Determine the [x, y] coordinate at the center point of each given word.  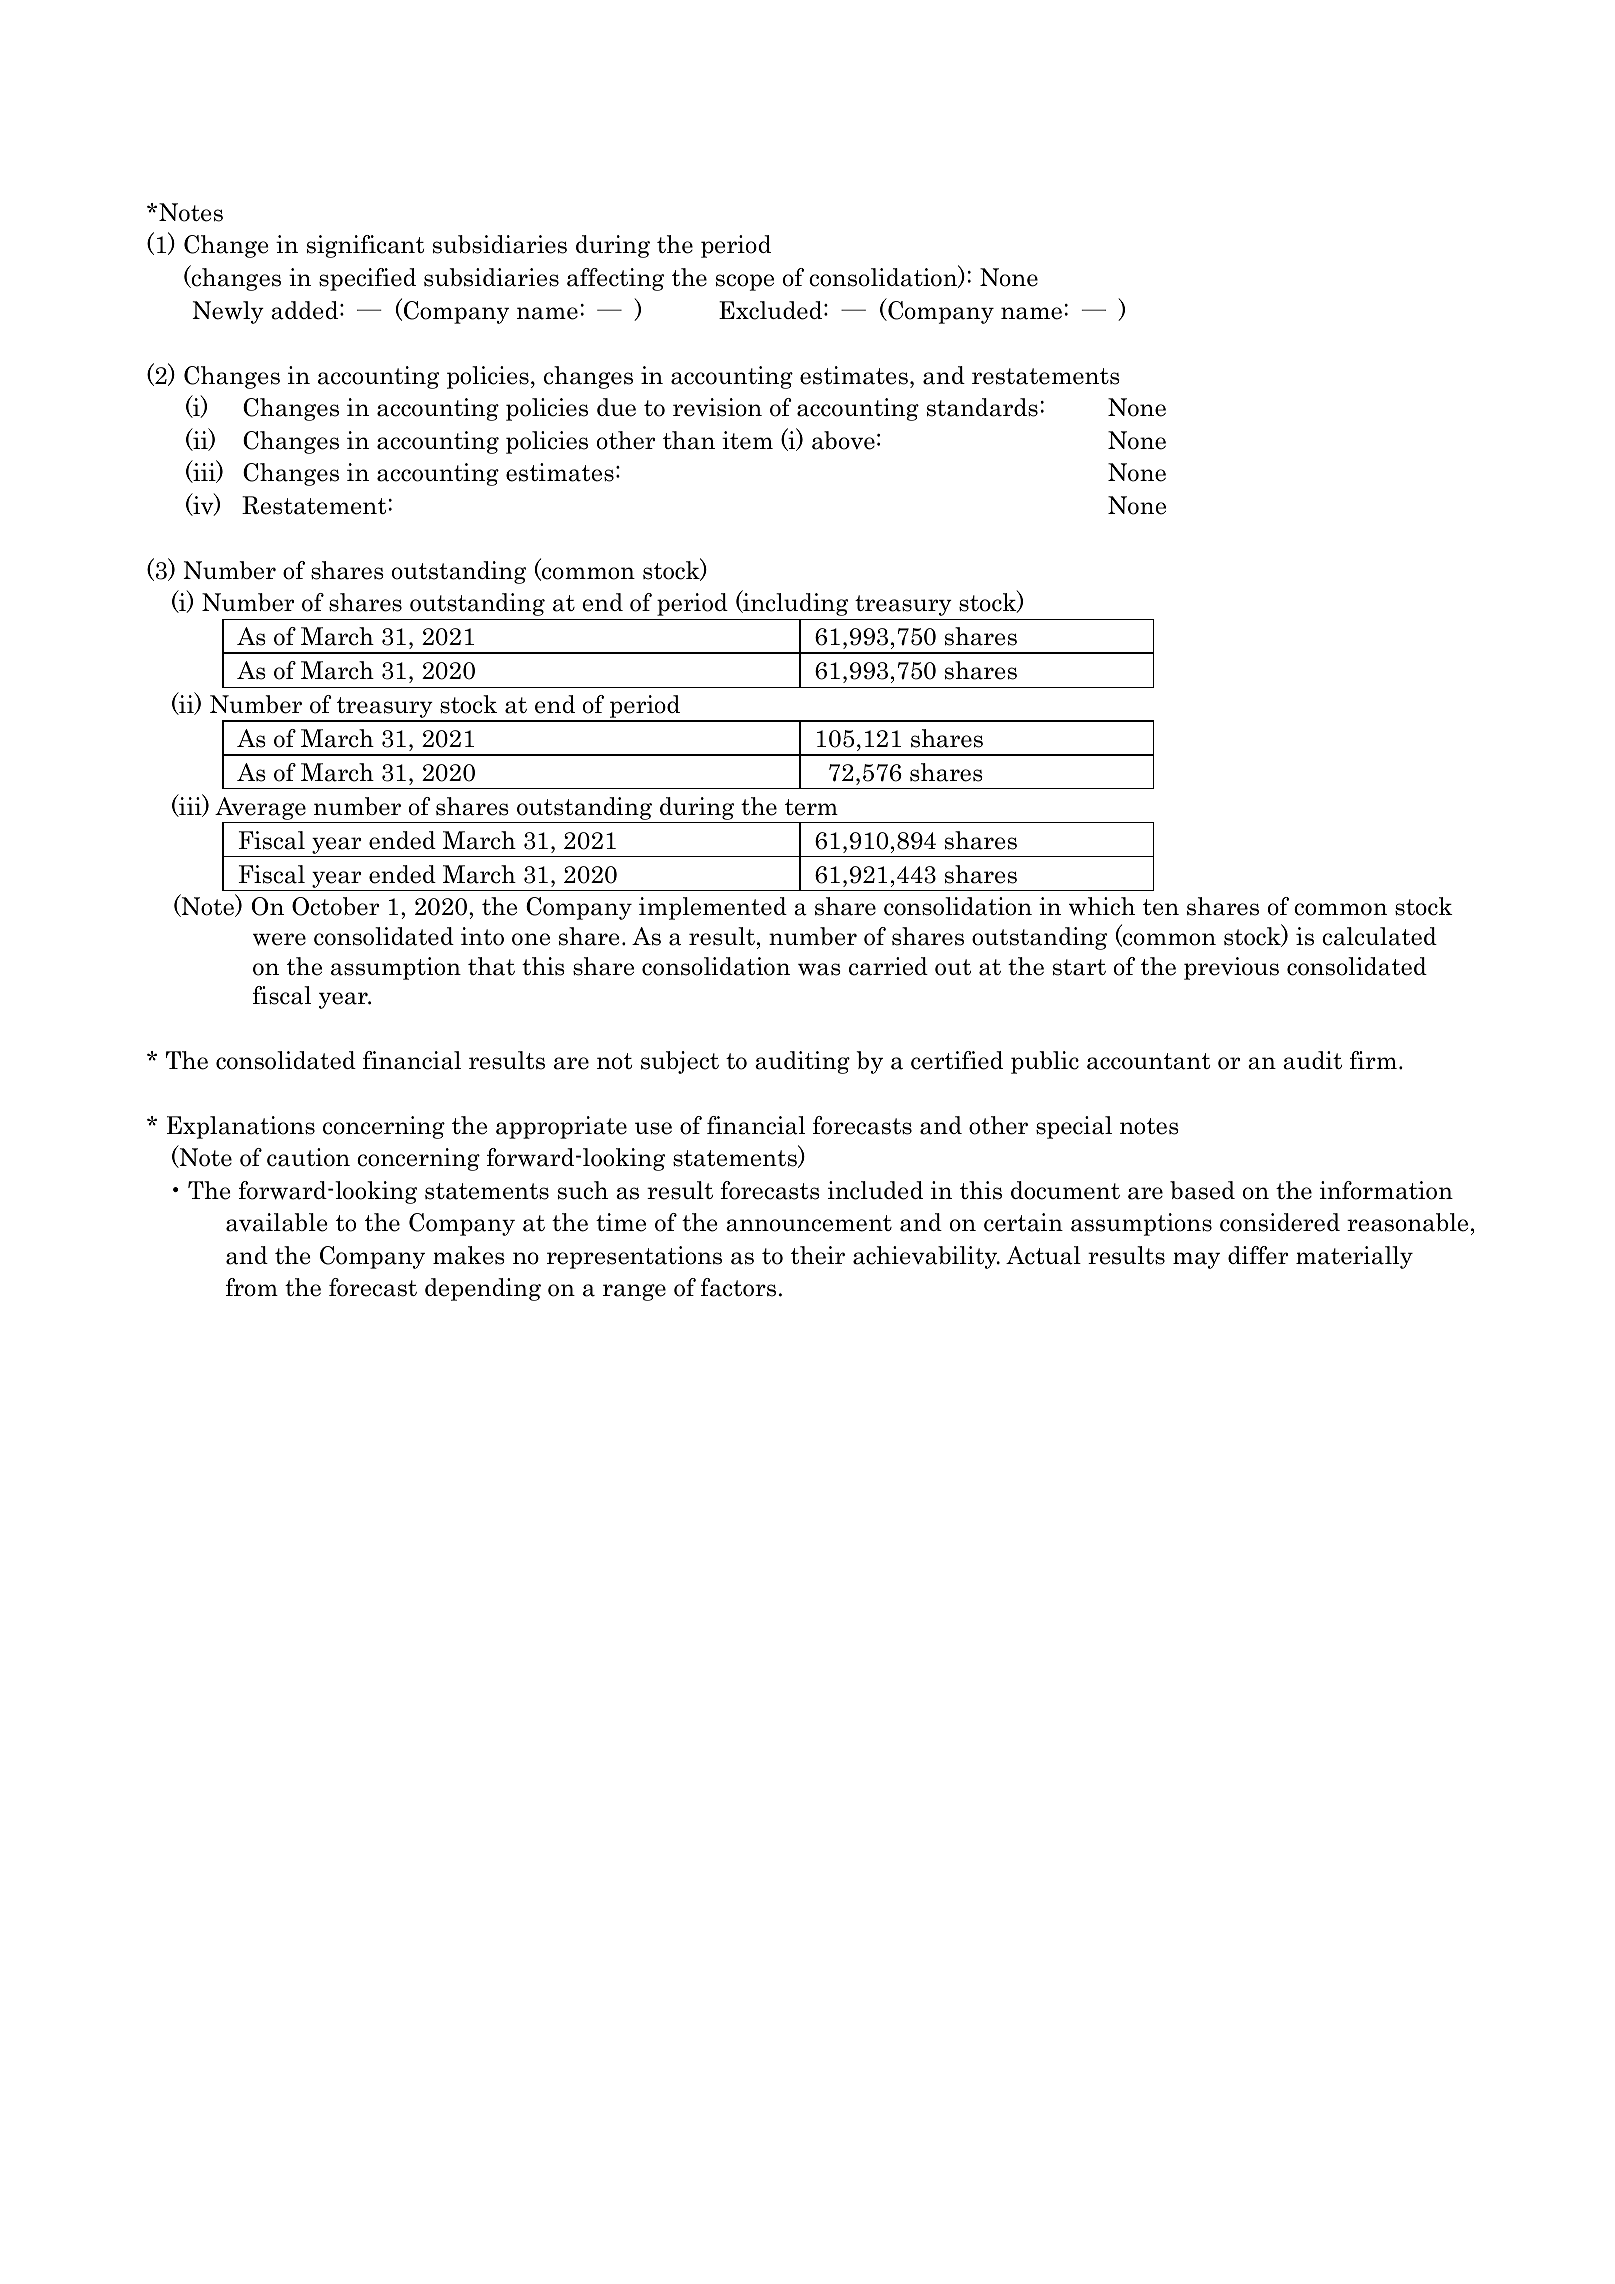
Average [261, 810]
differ [1258, 1255]
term [811, 807]
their [818, 1255]
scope [745, 282]
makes [469, 1255]
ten [1161, 907]
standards [982, 407]
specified [367, 279]
